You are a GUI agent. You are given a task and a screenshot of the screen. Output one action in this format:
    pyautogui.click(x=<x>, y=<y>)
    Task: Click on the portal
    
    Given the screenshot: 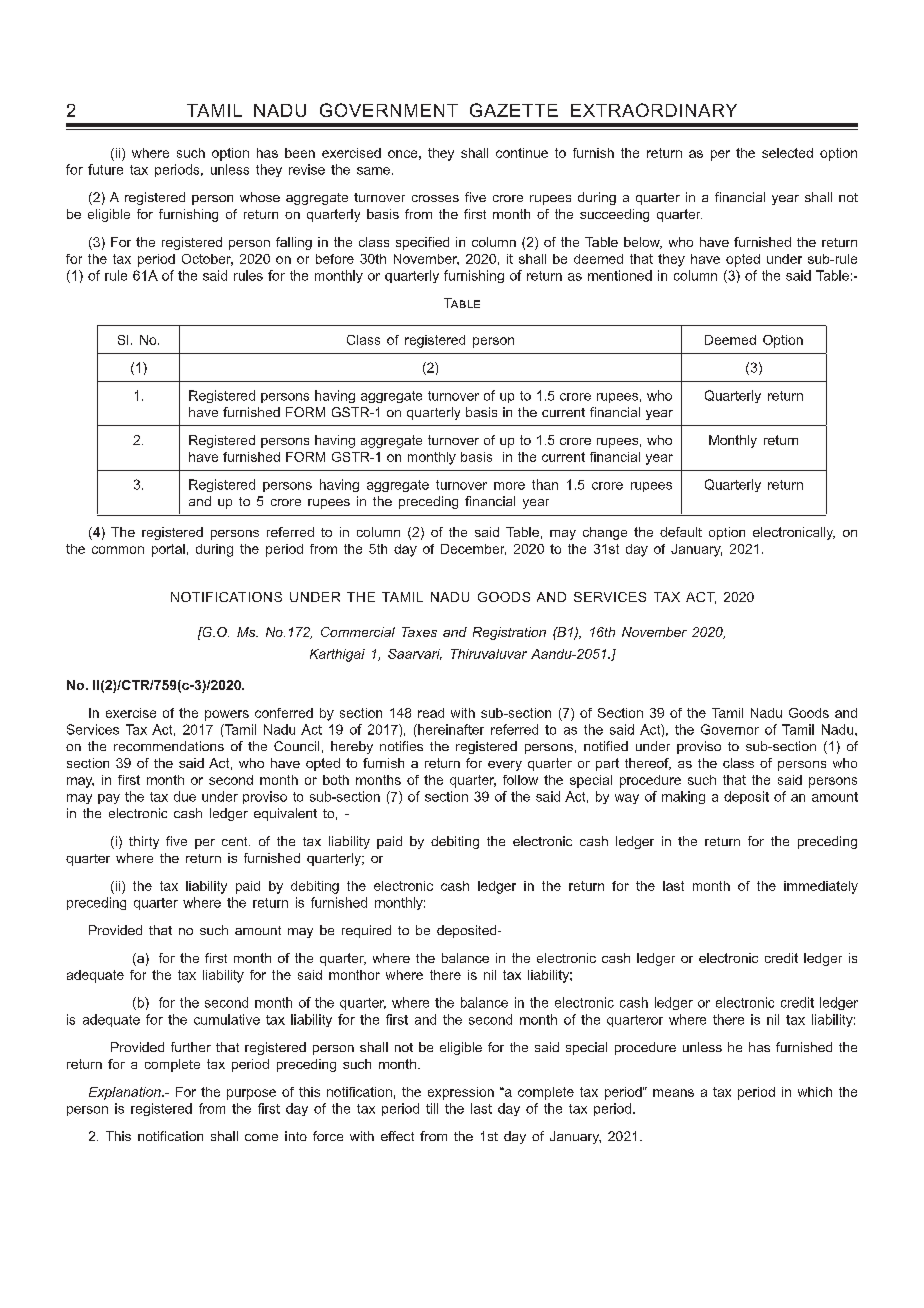 What is the action you would take?
    pyautogui.click(x=168, y=550)
